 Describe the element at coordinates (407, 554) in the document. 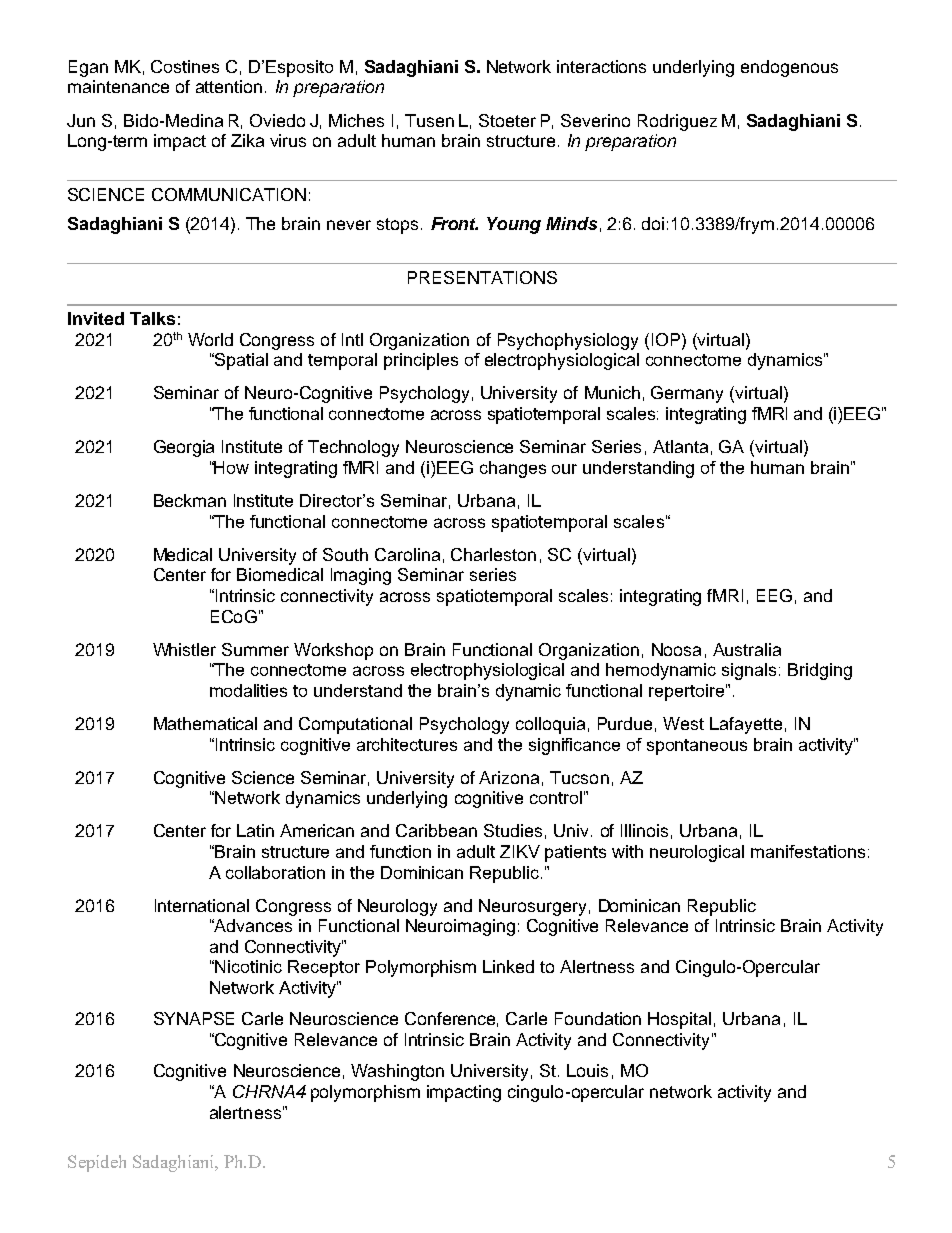

I see `Carolina` at that location.
